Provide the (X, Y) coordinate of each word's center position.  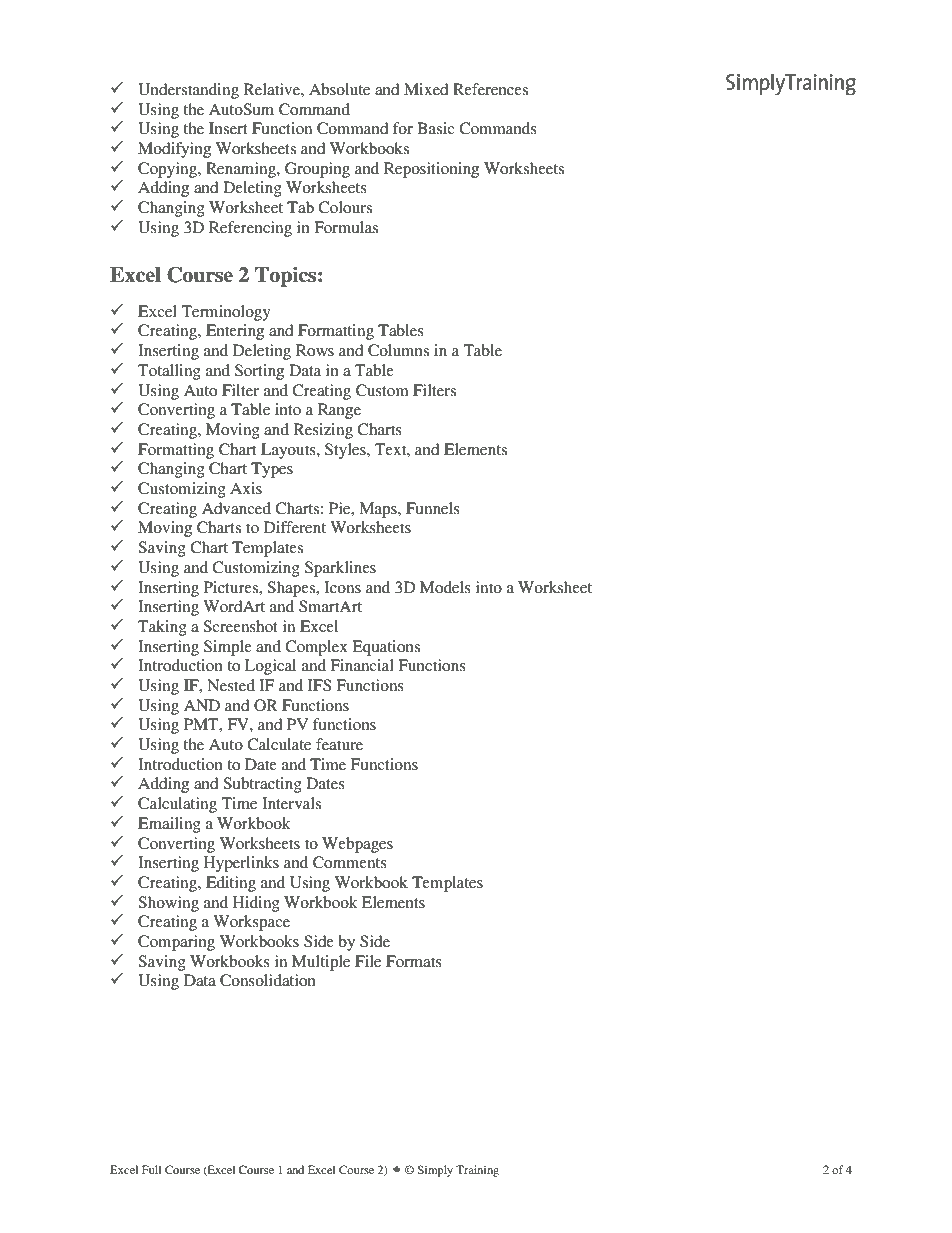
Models (445, 587)
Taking (162, 628)
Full (151, 1169)
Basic (435, 128)
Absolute (339, 89)
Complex (316, 648)
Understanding (188, 91)
